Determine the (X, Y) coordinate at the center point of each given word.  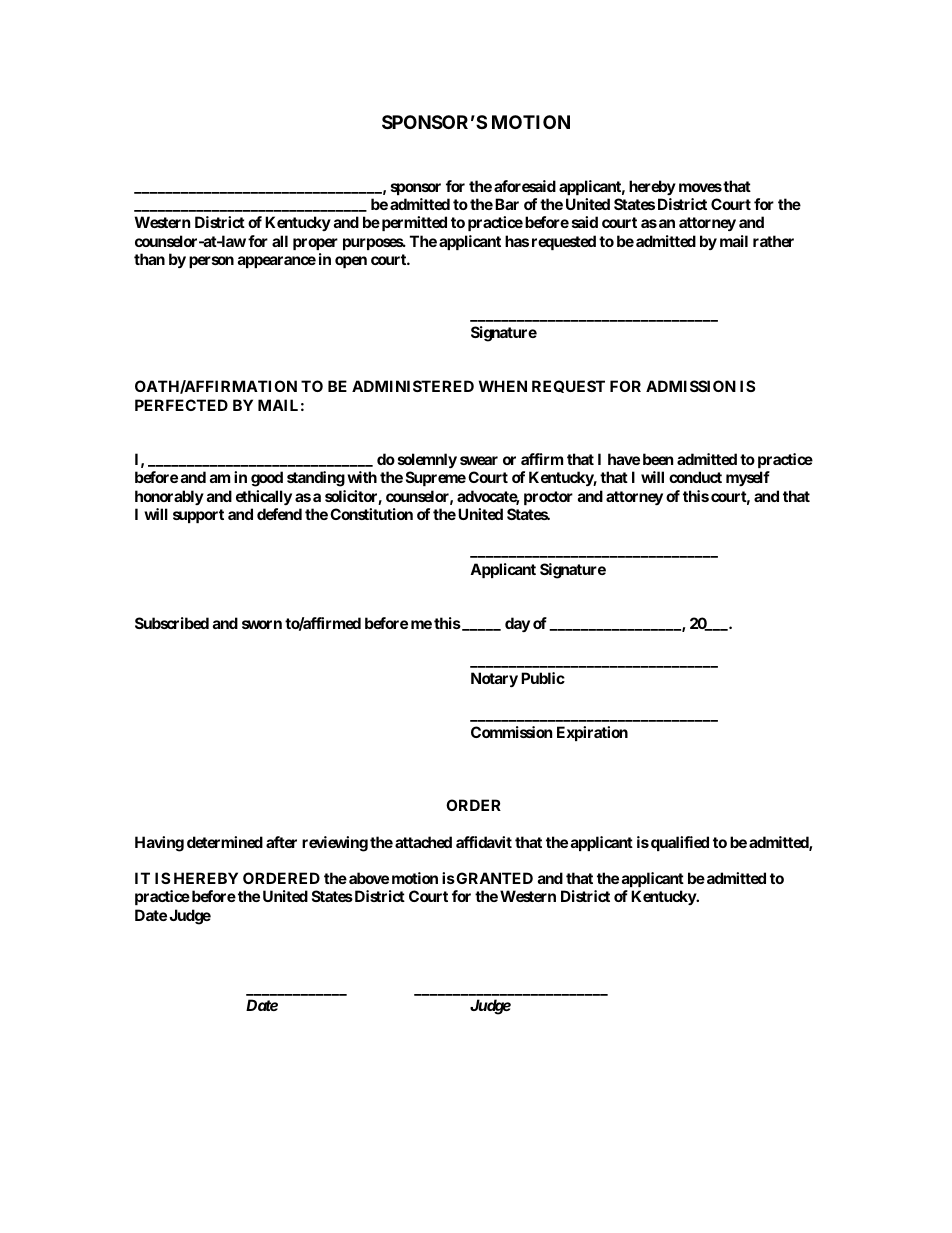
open (351, 262)
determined (225, 842)
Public (543, 678)
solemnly (427, 460)
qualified (680, 843)
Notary (494, 679)
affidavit (484, 842)
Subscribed (172, 623)
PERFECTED (181, 405)
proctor (548, 498)
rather (773, 241)
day (517, 624)
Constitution (371, 514)
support (198, 516)
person (211, 262)
